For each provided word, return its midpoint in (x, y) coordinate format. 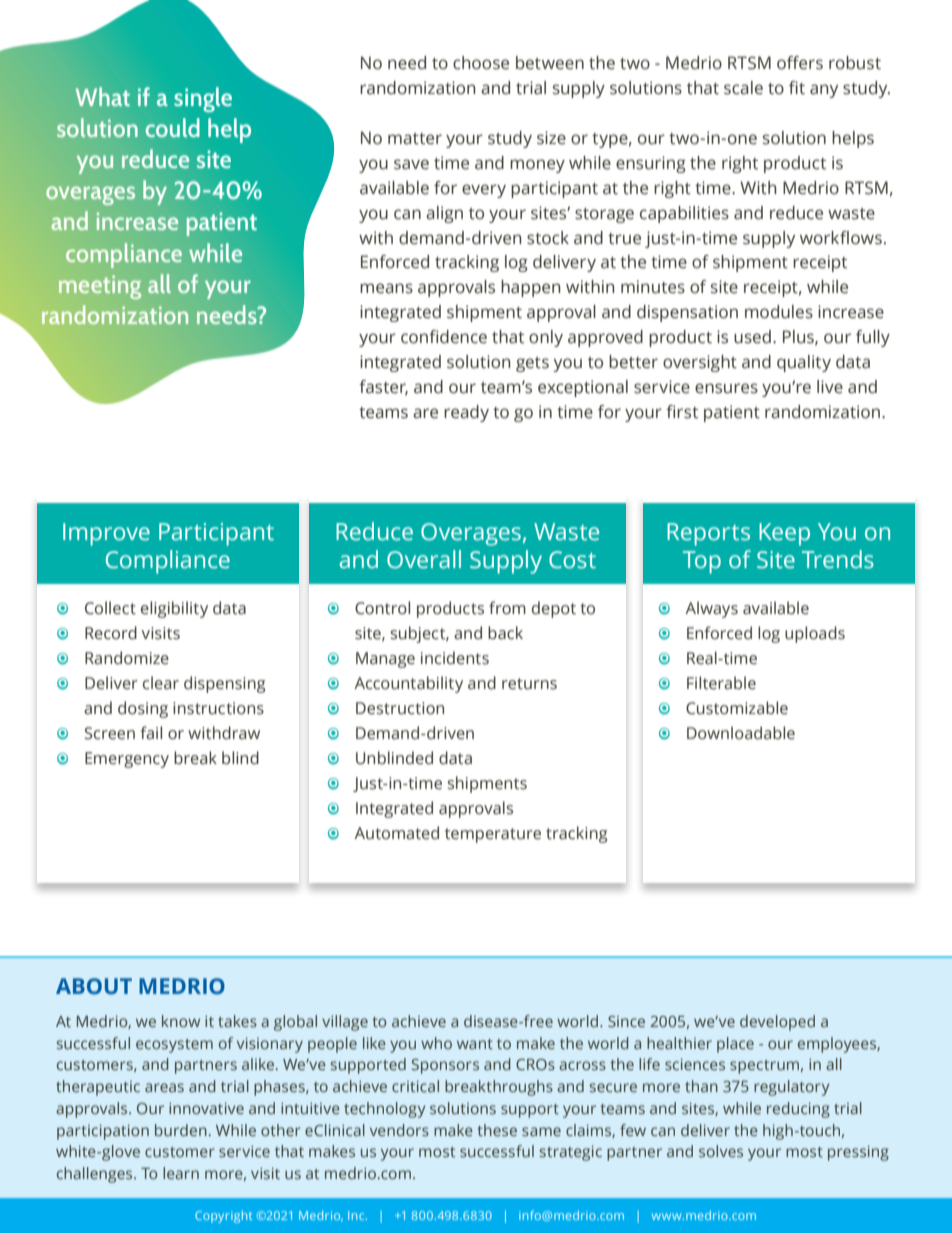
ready (466, 413)
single (203, 99)
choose (481, 63)
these (497, 1130)
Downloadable (741, 733)
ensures (726, 388)
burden (181, 1130)
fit (797, 88)
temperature (493, 835)
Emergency (127, 760)
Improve (106, 534)
